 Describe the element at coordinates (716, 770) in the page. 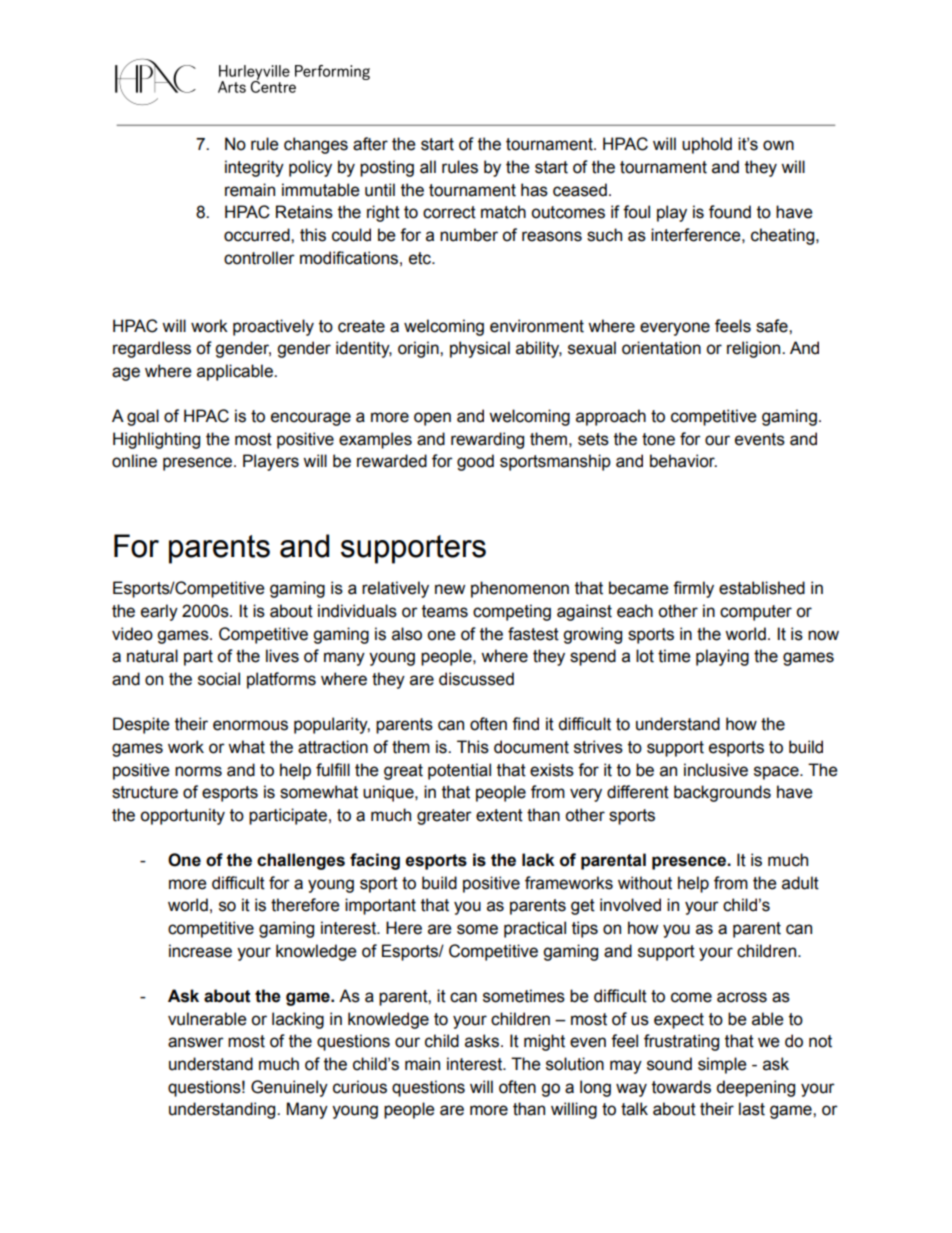

I see `inclusive` at that location.
